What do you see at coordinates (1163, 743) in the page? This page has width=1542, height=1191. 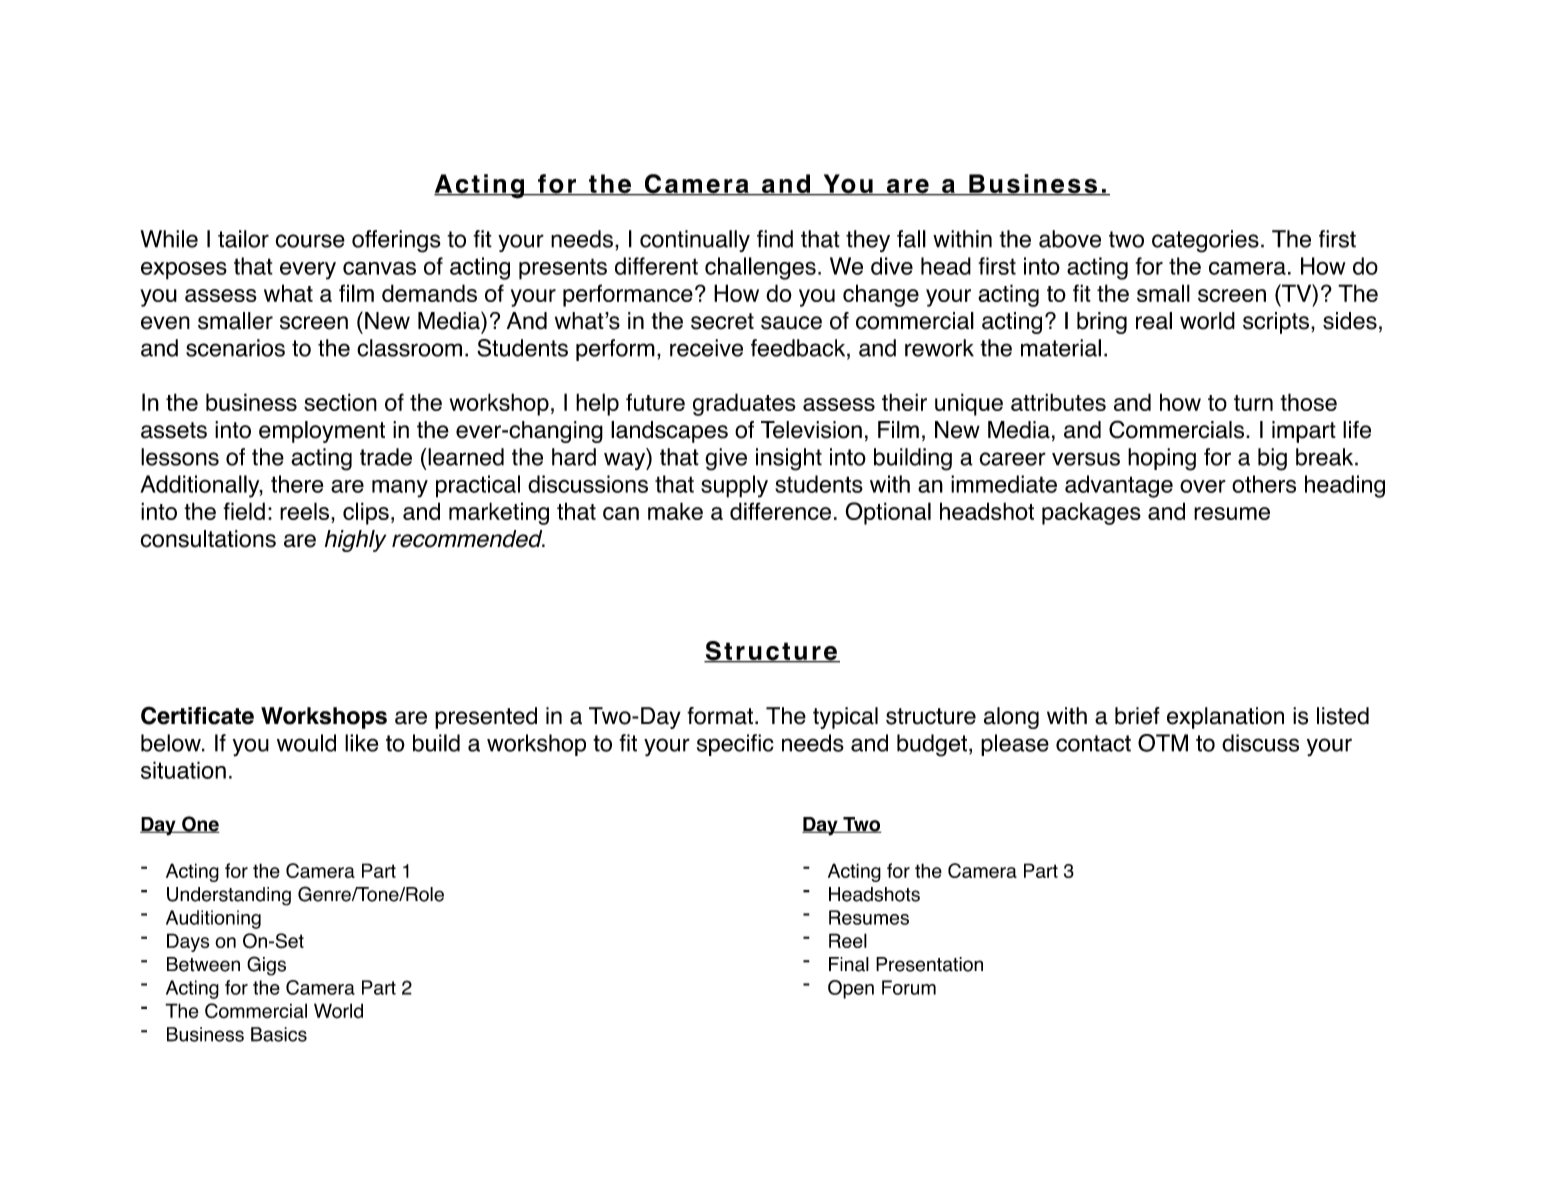 I see `OTM` at bounding box center [1163, 743].
